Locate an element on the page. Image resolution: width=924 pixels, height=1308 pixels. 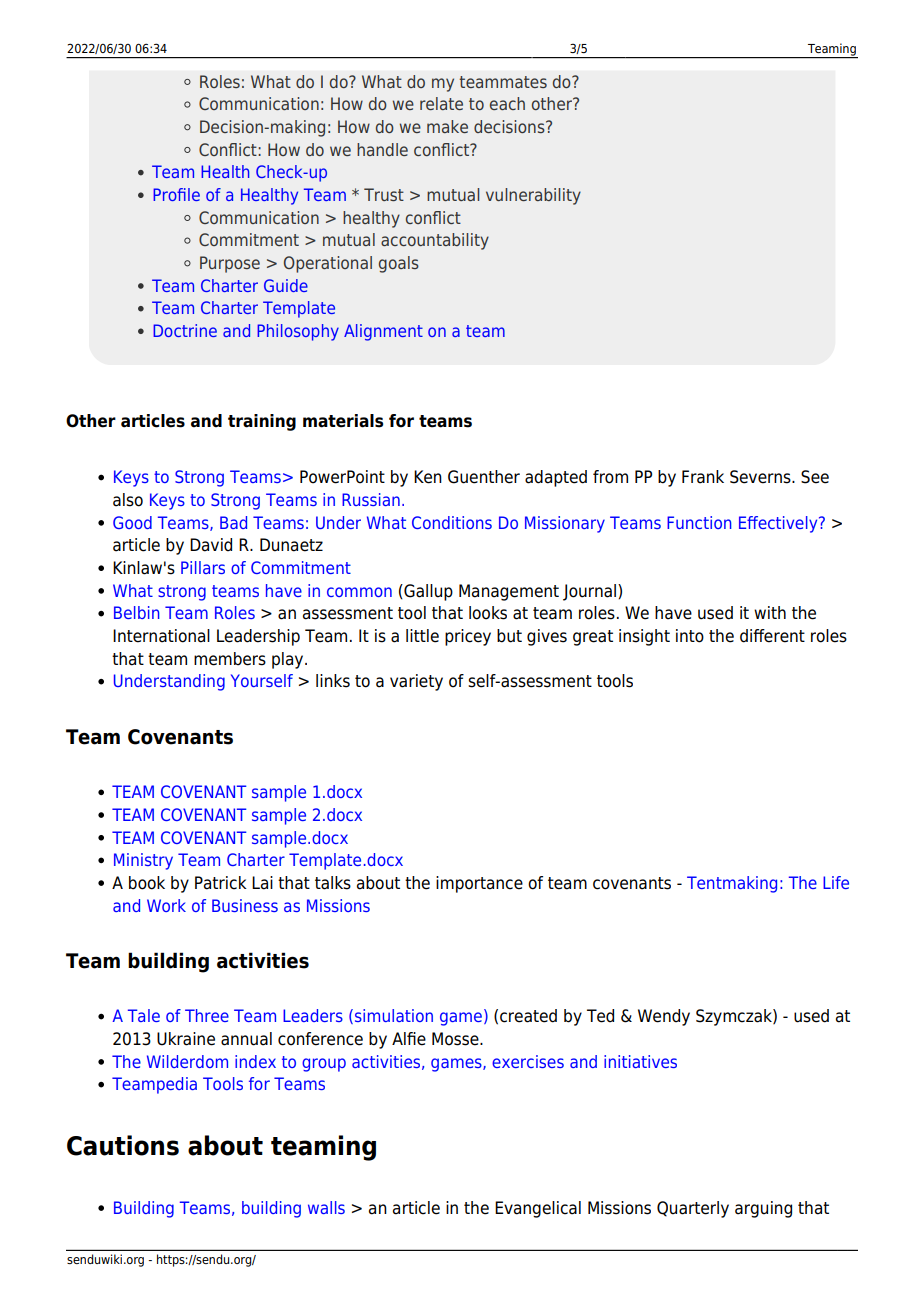
members is located at coordinates (230, 659).
